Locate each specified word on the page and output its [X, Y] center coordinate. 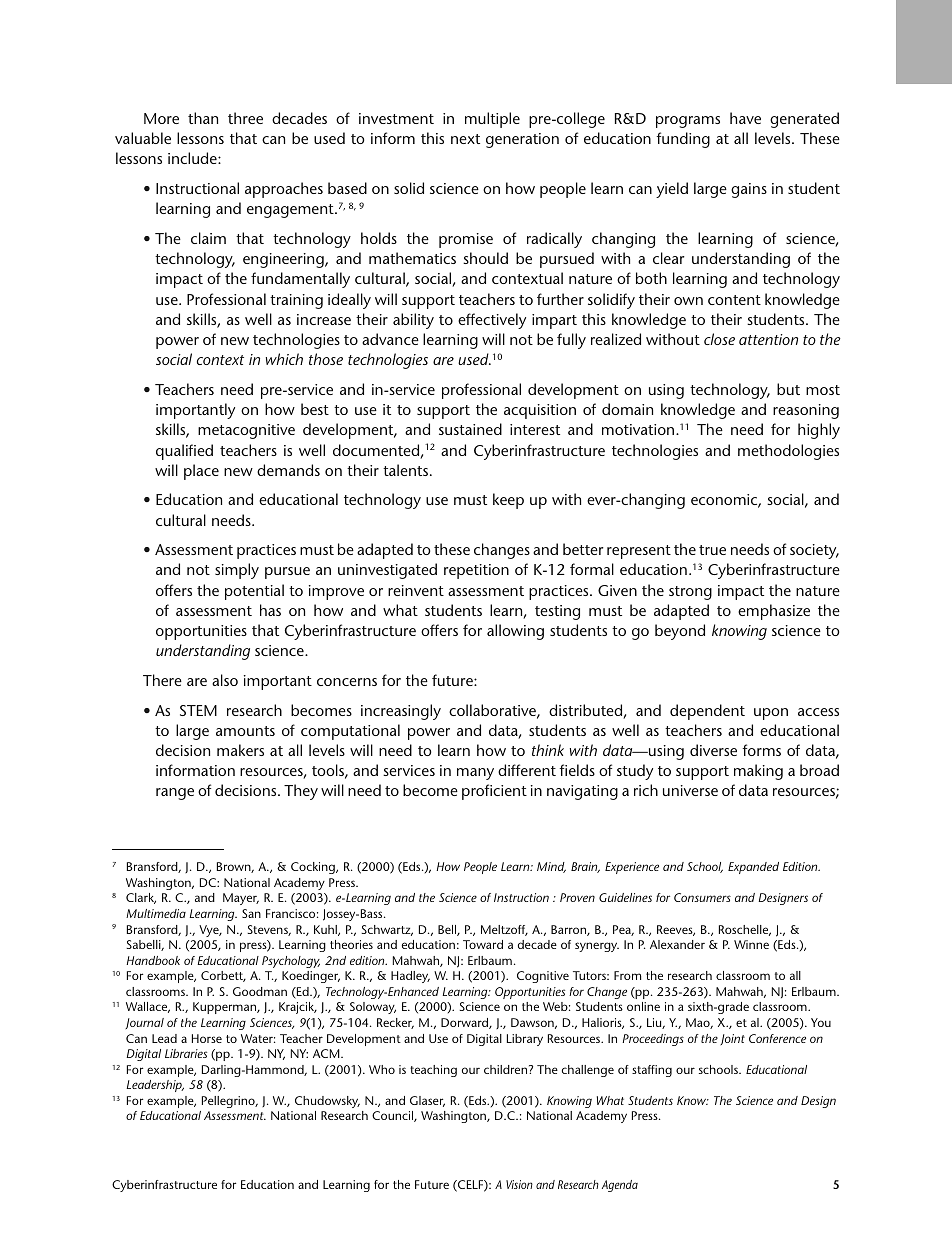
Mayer [241, 899]
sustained [470, 429]
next [465, 139]
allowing [515, 632]
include [193, 158]
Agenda [620, 1186]
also [225, 680]
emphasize [774, 612]
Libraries [186, 1053]
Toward [483, 944]
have [745, 118]
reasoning [806, 411]
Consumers [702, 897]
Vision [519, 1184]
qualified [184, 452]
